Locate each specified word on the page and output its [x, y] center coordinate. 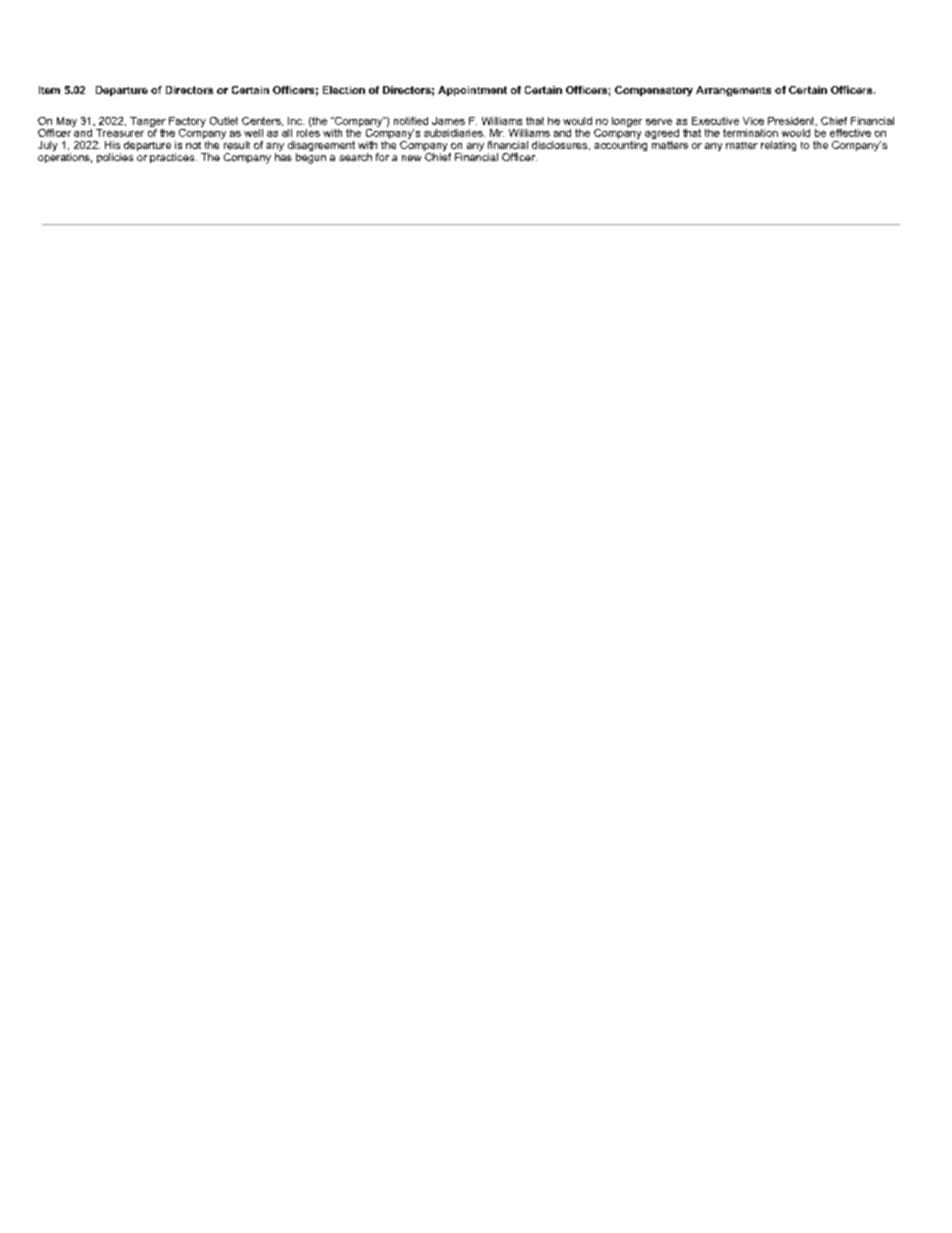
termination [750, 133]
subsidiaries [454, 133]
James [448, 121]
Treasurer [120, 133]
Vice [753, 121]
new [411, 158]
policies [115, 158]
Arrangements [733, 91]
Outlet [224, 121]
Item [49, 90]
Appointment [472, 91]
